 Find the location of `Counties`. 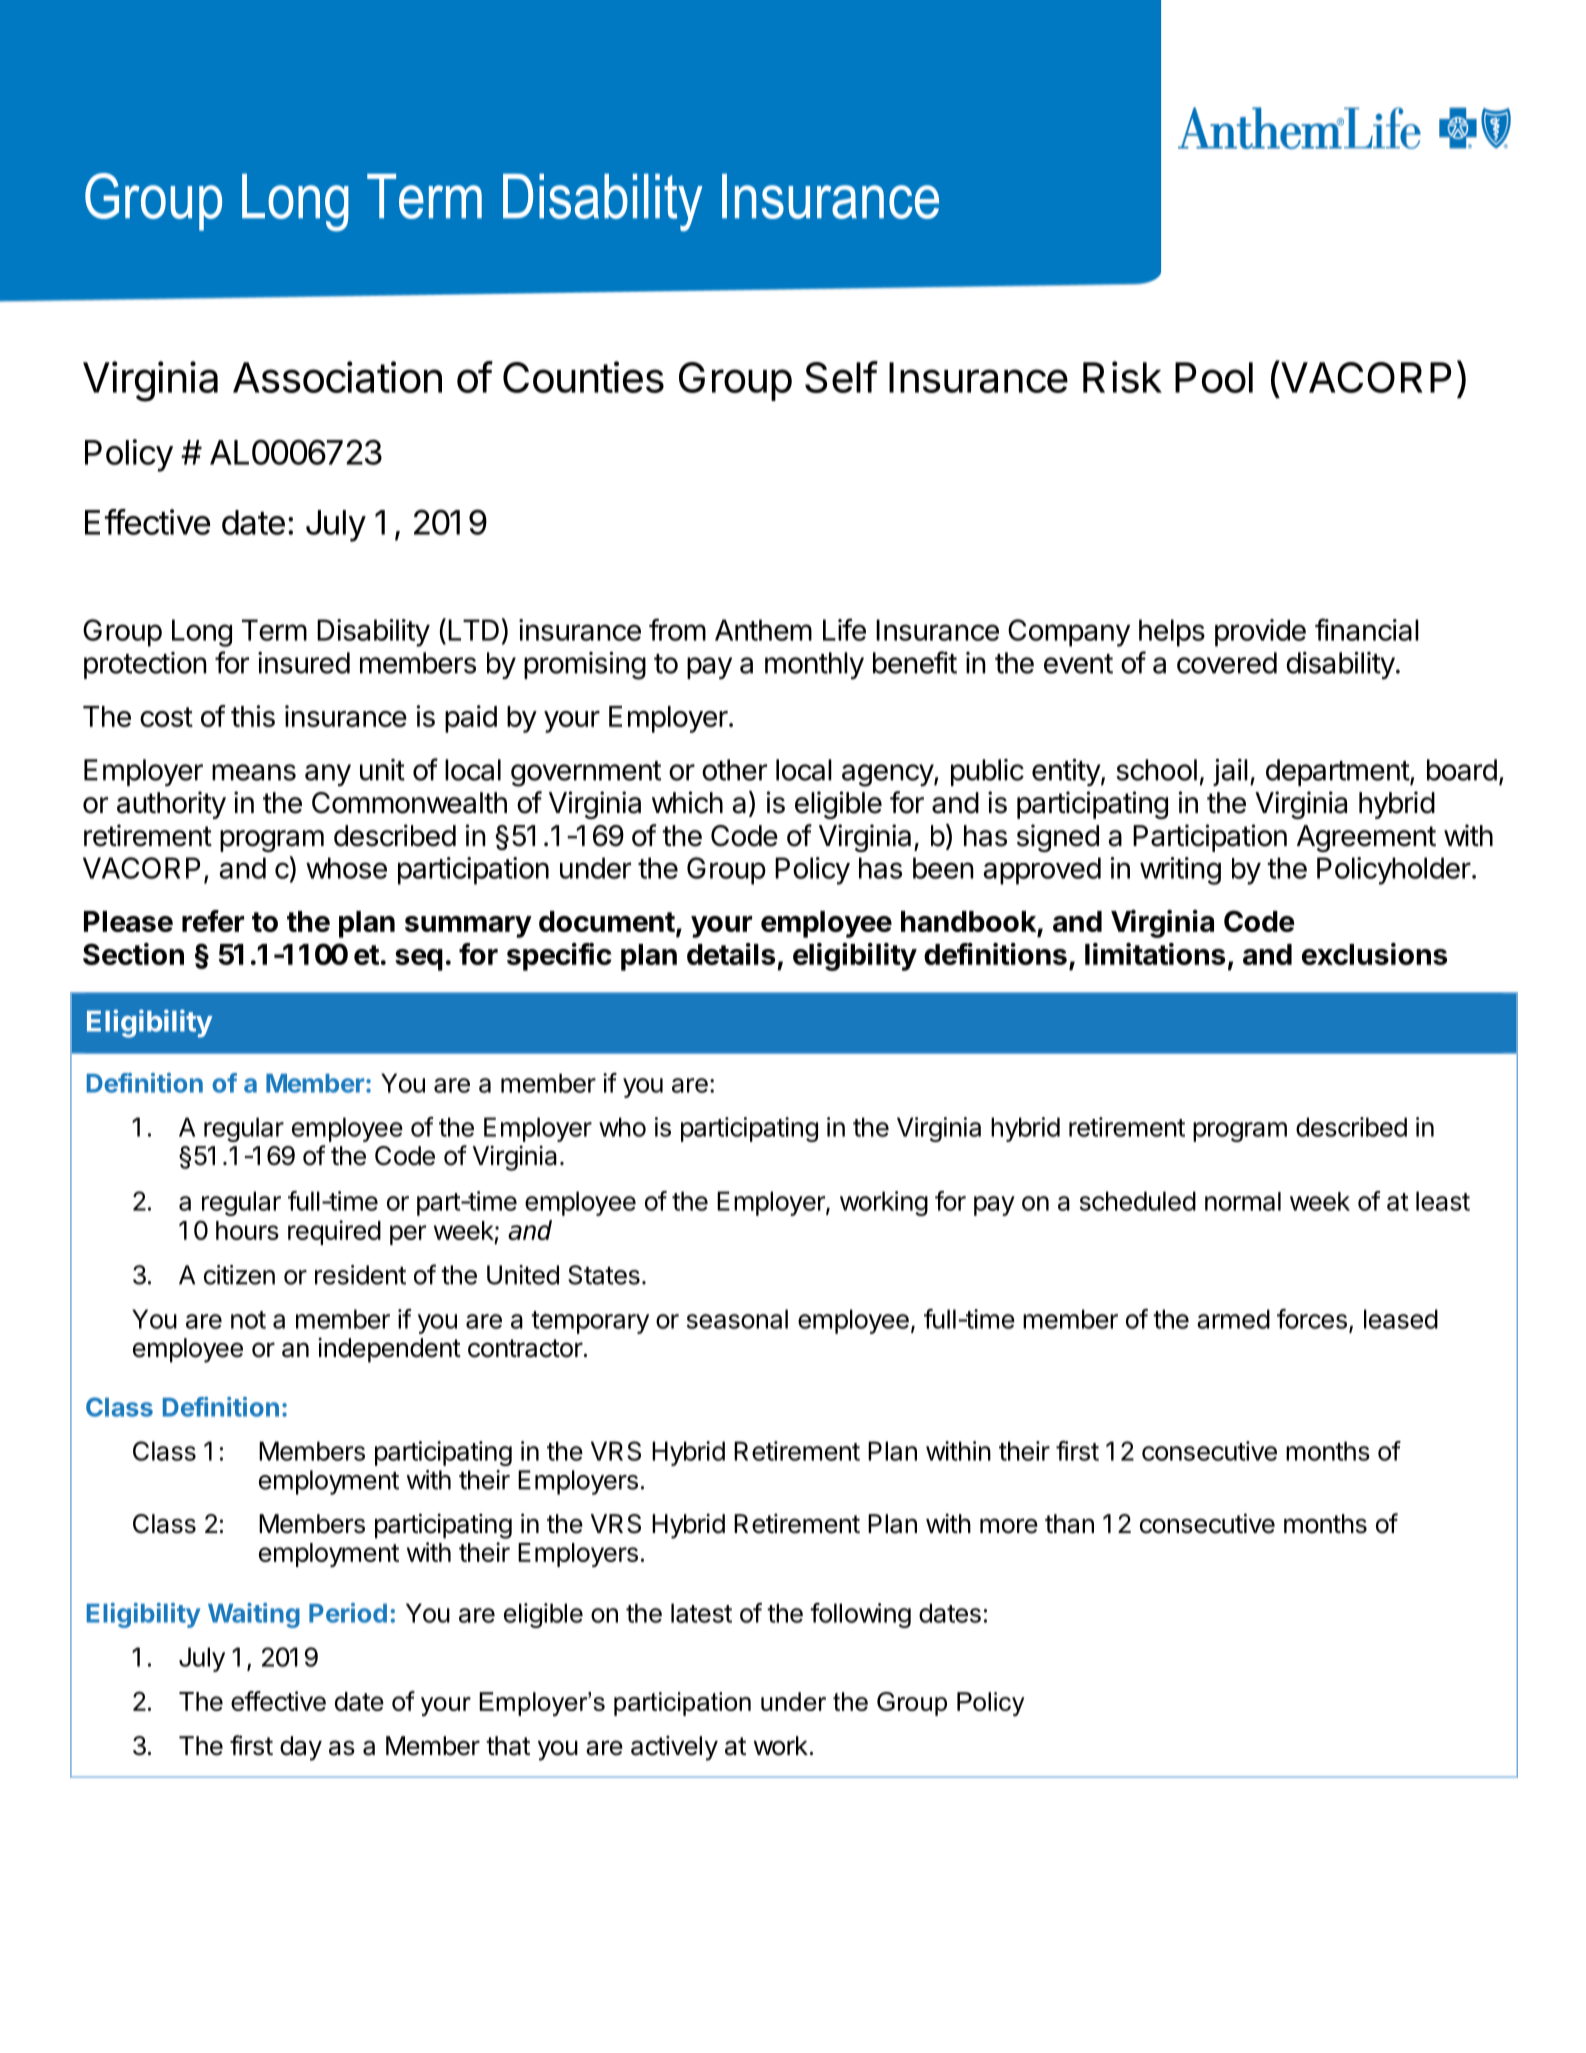

Counties is located at coordinates (583, 377).
